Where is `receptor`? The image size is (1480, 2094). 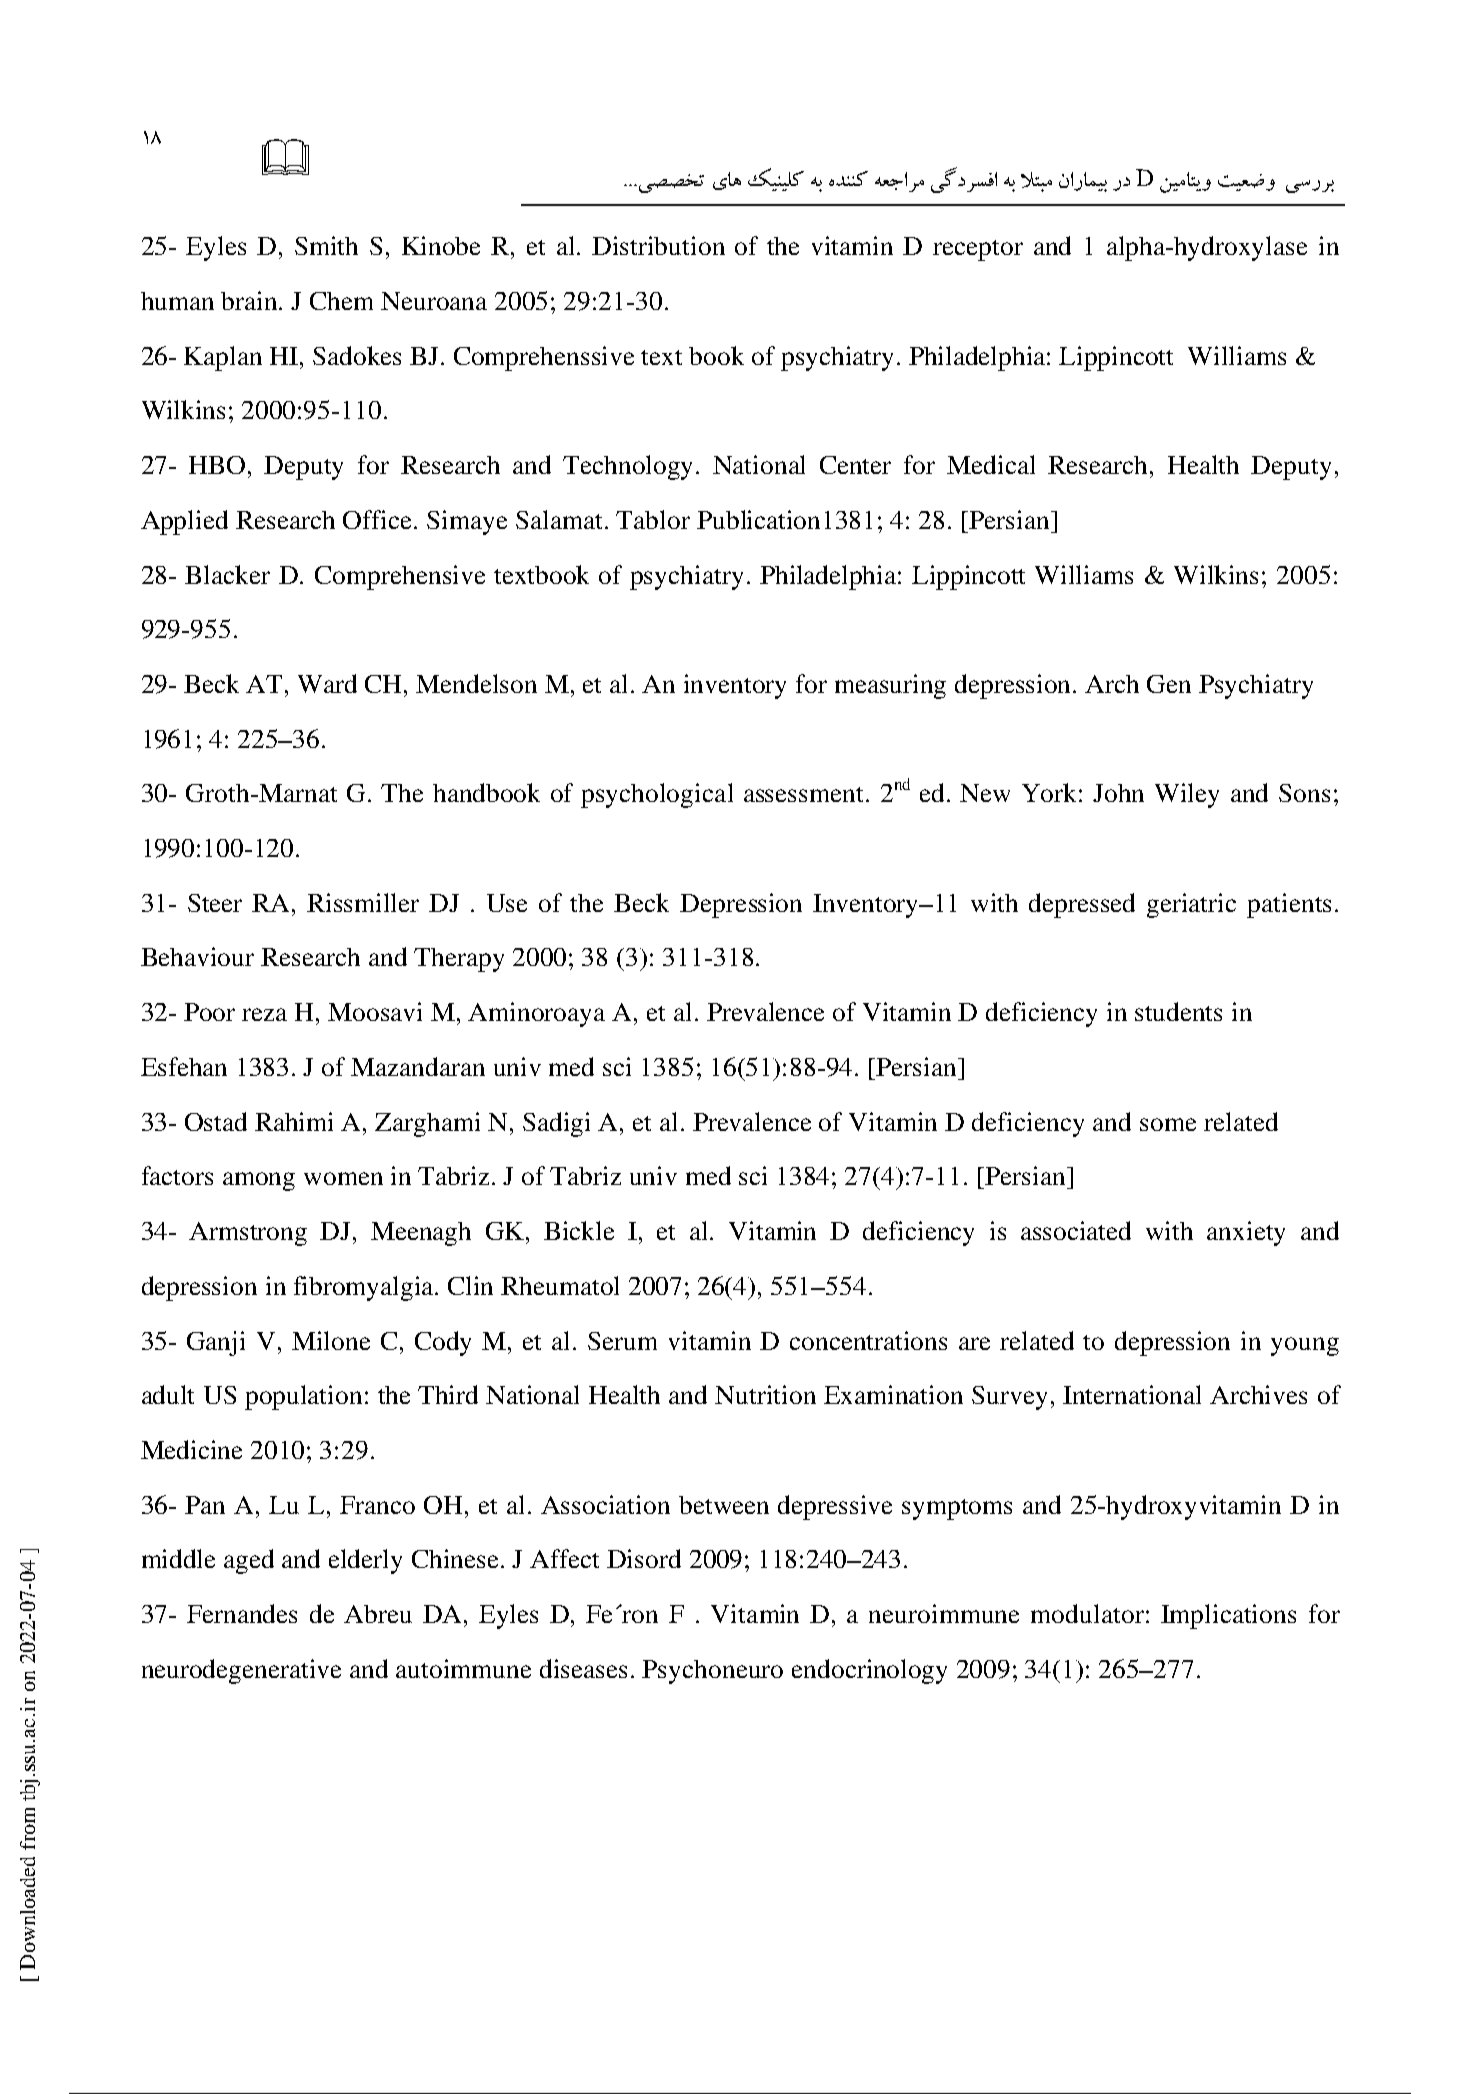
receptor is located at coordinates (978, 250).
